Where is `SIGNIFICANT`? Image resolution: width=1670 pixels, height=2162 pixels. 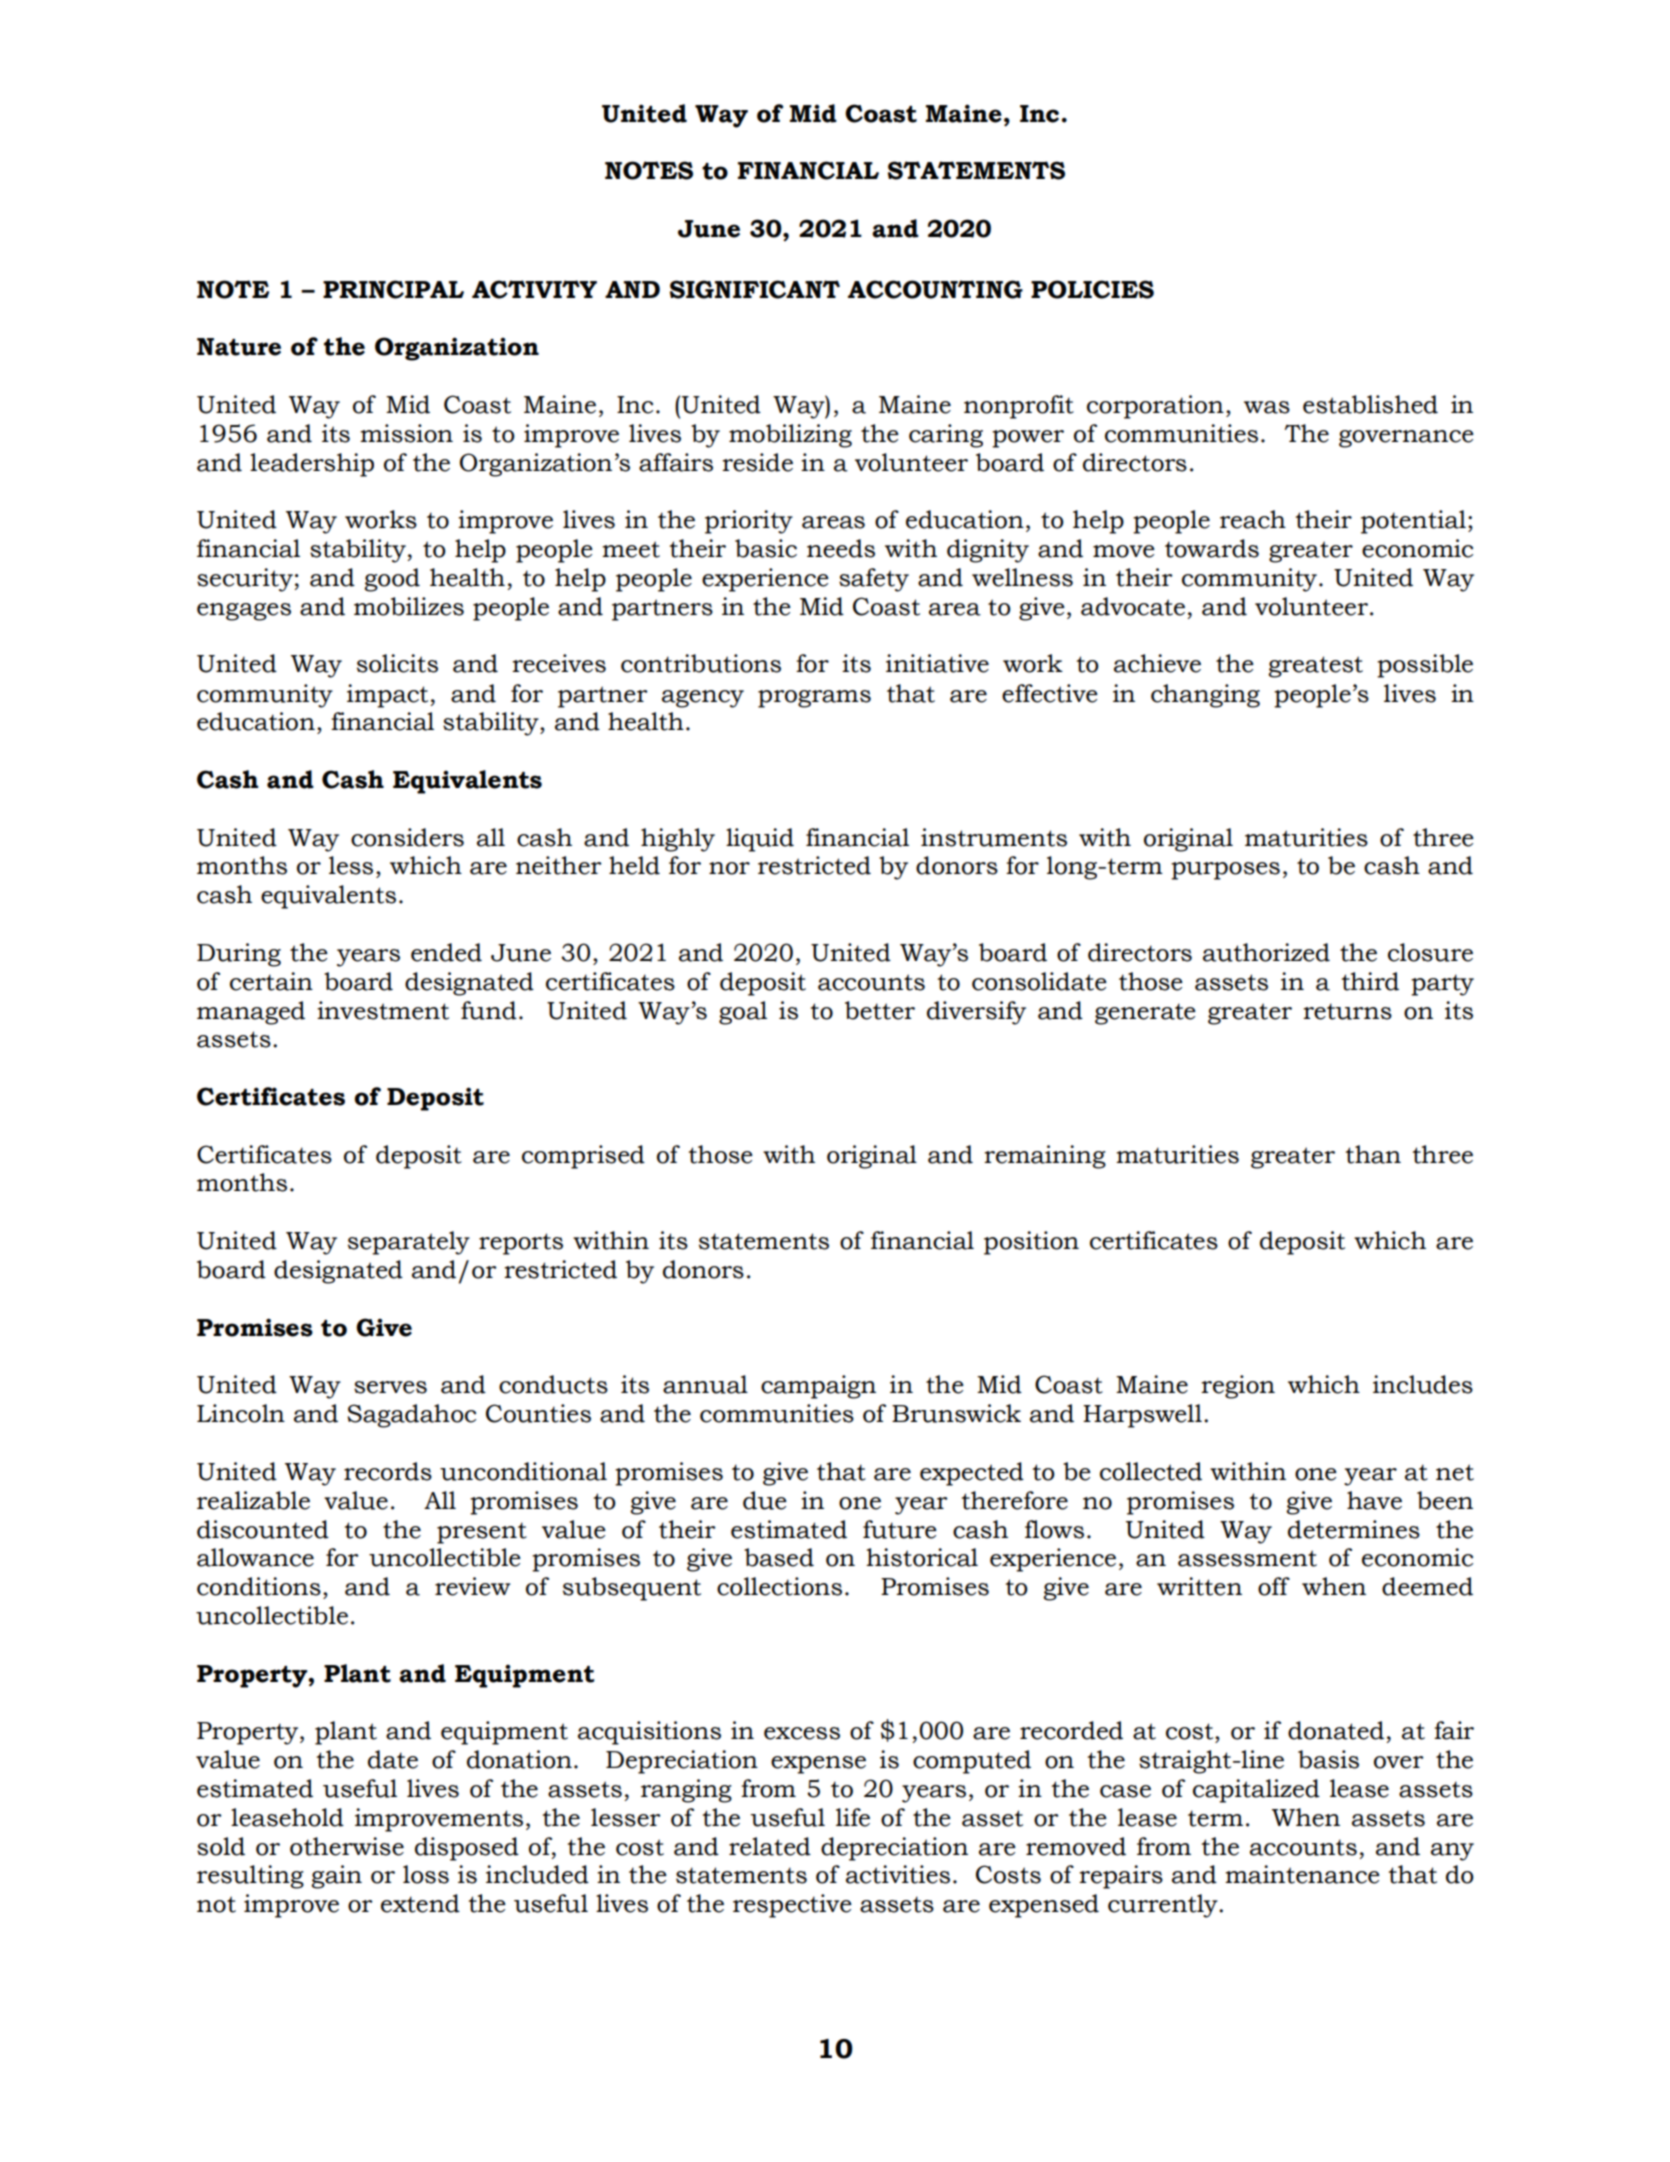
SIGNIFICANT is located at coordinates (755, 289).
